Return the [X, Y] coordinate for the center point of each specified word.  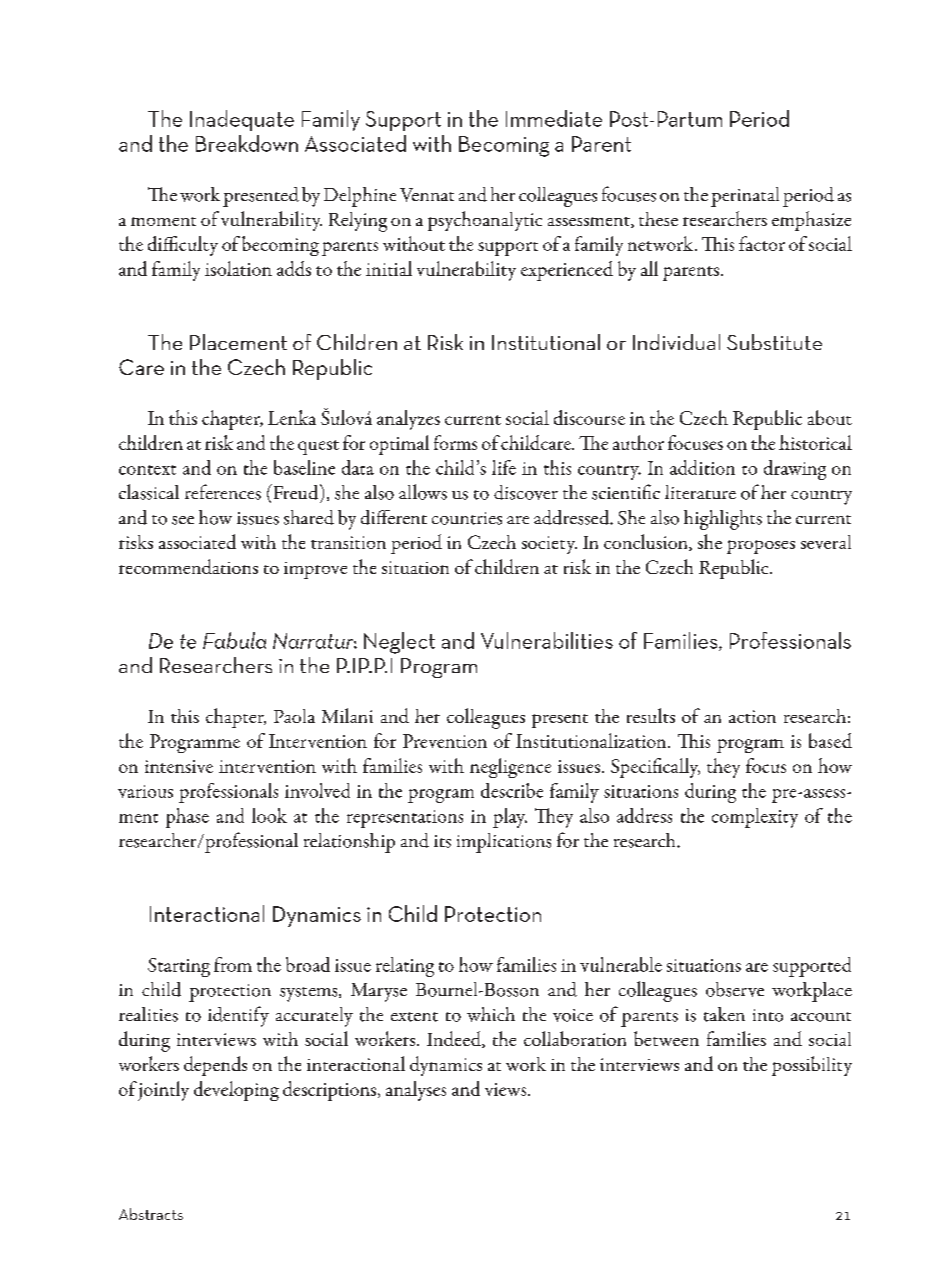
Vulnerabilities [547, 640]
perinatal [745, 197]
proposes [761, 547]
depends [215, 1066]
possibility [812, 1066]
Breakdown [247, 143]
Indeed [455, 1039]
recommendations [188, 566]
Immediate [554, 118]
